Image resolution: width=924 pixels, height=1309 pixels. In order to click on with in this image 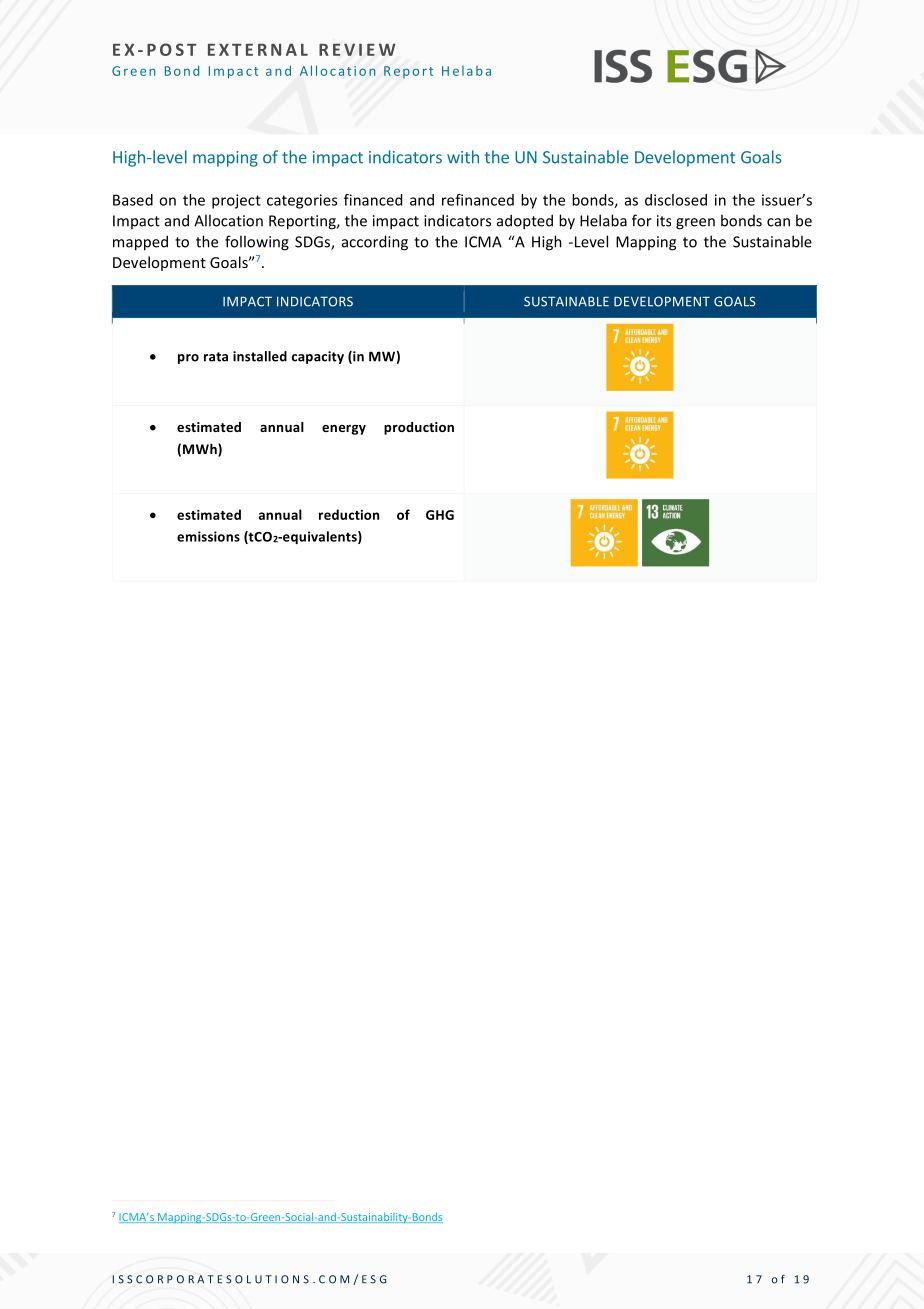, I will do `click(463, 157)`.
